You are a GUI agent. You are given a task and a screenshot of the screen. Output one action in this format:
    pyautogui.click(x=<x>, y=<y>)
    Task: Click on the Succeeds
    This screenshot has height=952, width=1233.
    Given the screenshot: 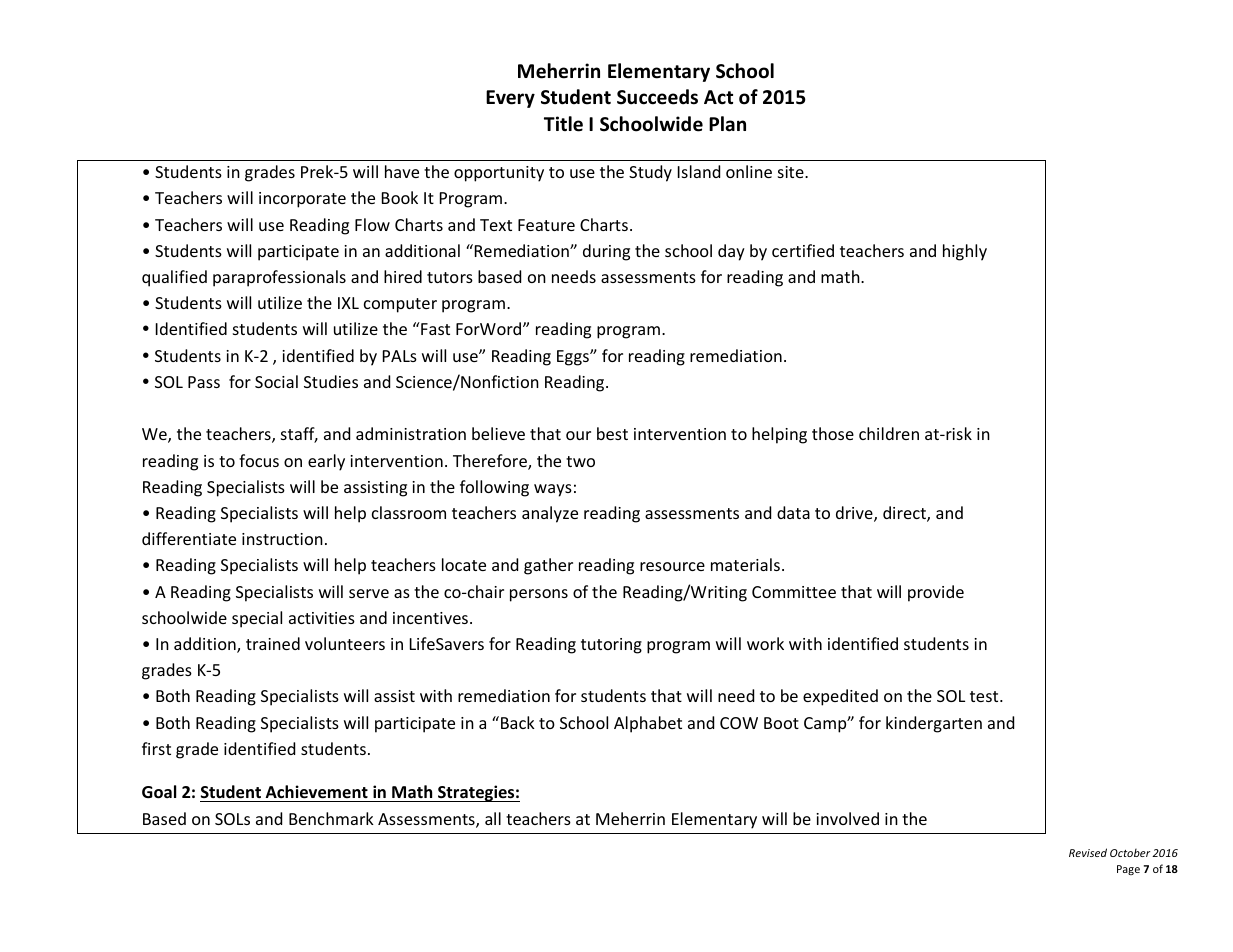 What is the action you would take?
    pyautogui.click(x=657, y=97)
